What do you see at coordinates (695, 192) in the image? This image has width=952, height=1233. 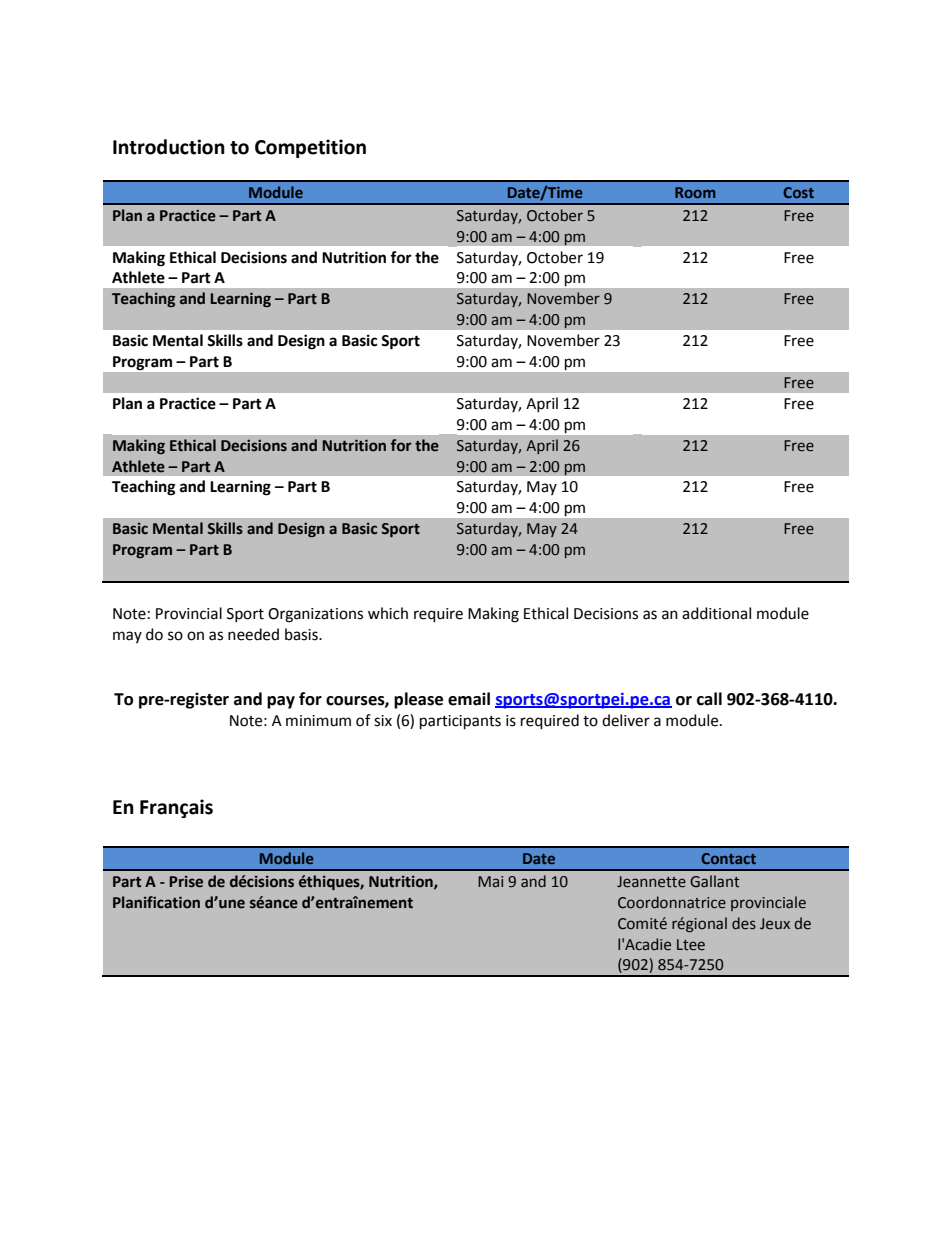 I see `Room` at bounding box center [695, 192].
